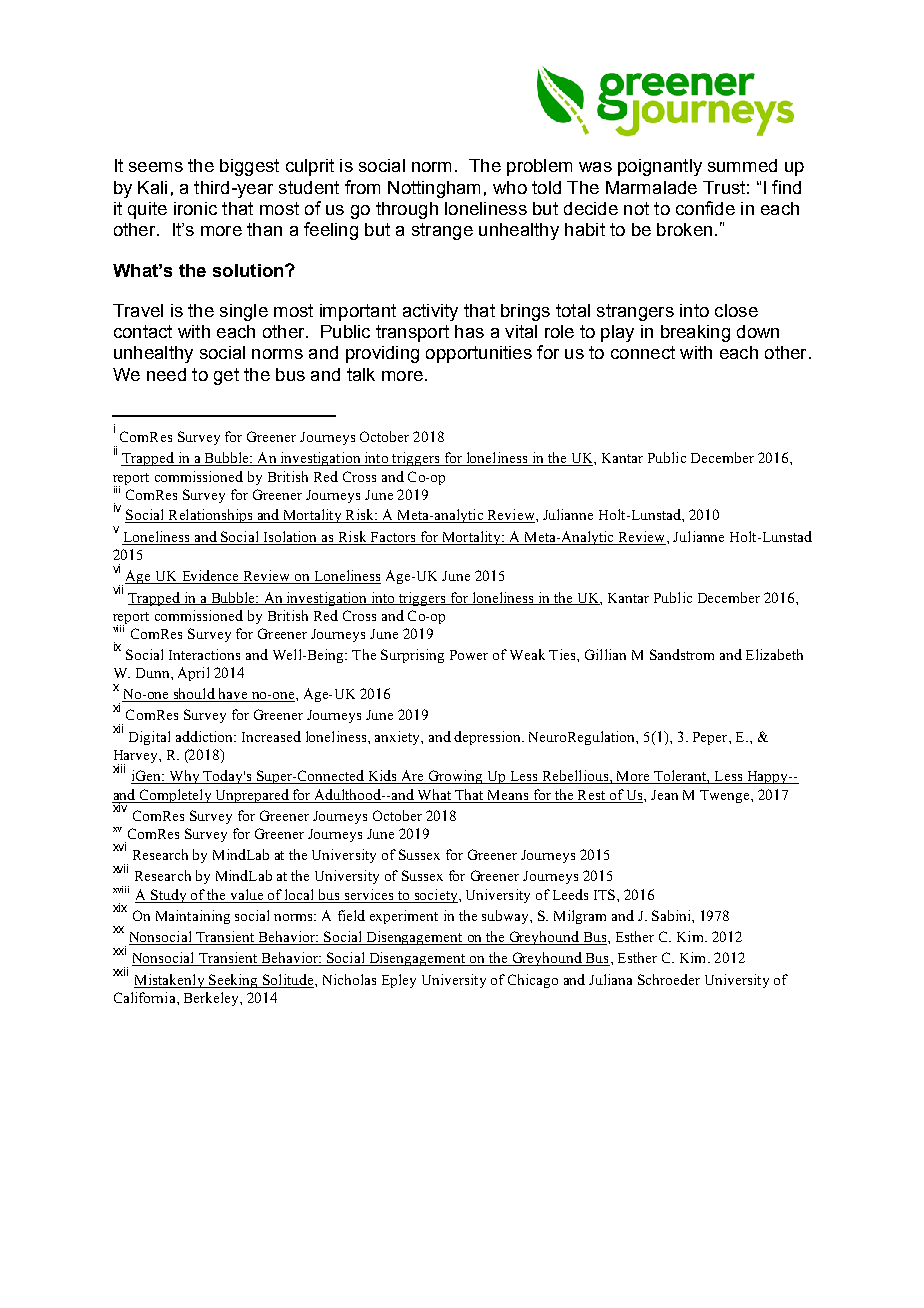  What do you see at coordinates (195, 208) in the image?
I see `ironic` at bounding box center [195, 208].
